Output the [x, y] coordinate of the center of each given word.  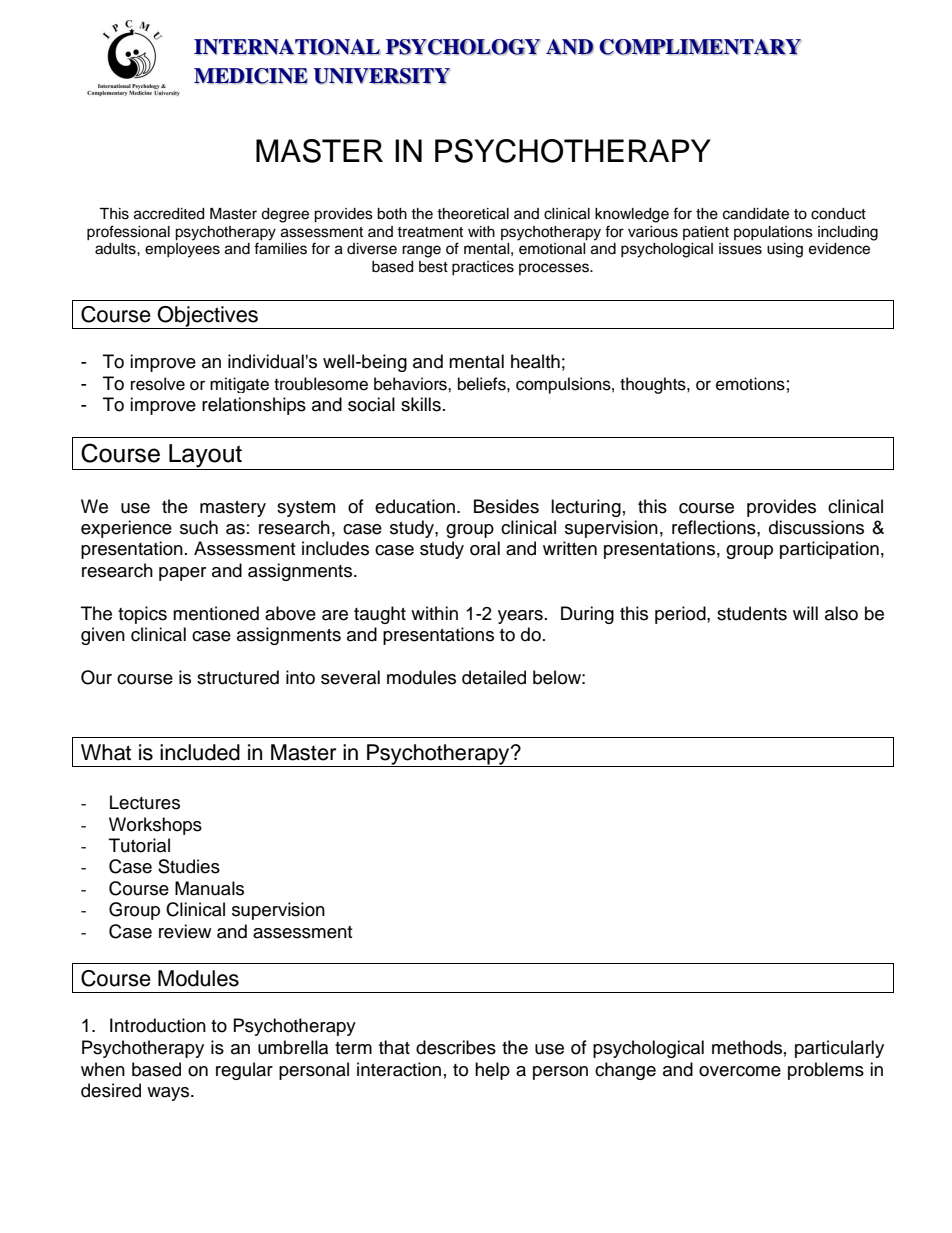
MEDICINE [251, 76]
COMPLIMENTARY [700, 47]
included [200, 752]
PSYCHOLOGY [463, 47]
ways [169, 1094]
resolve [158, 384]
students [752, 613]
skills [421, 404]
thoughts [654, 385]
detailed [494, 677]
